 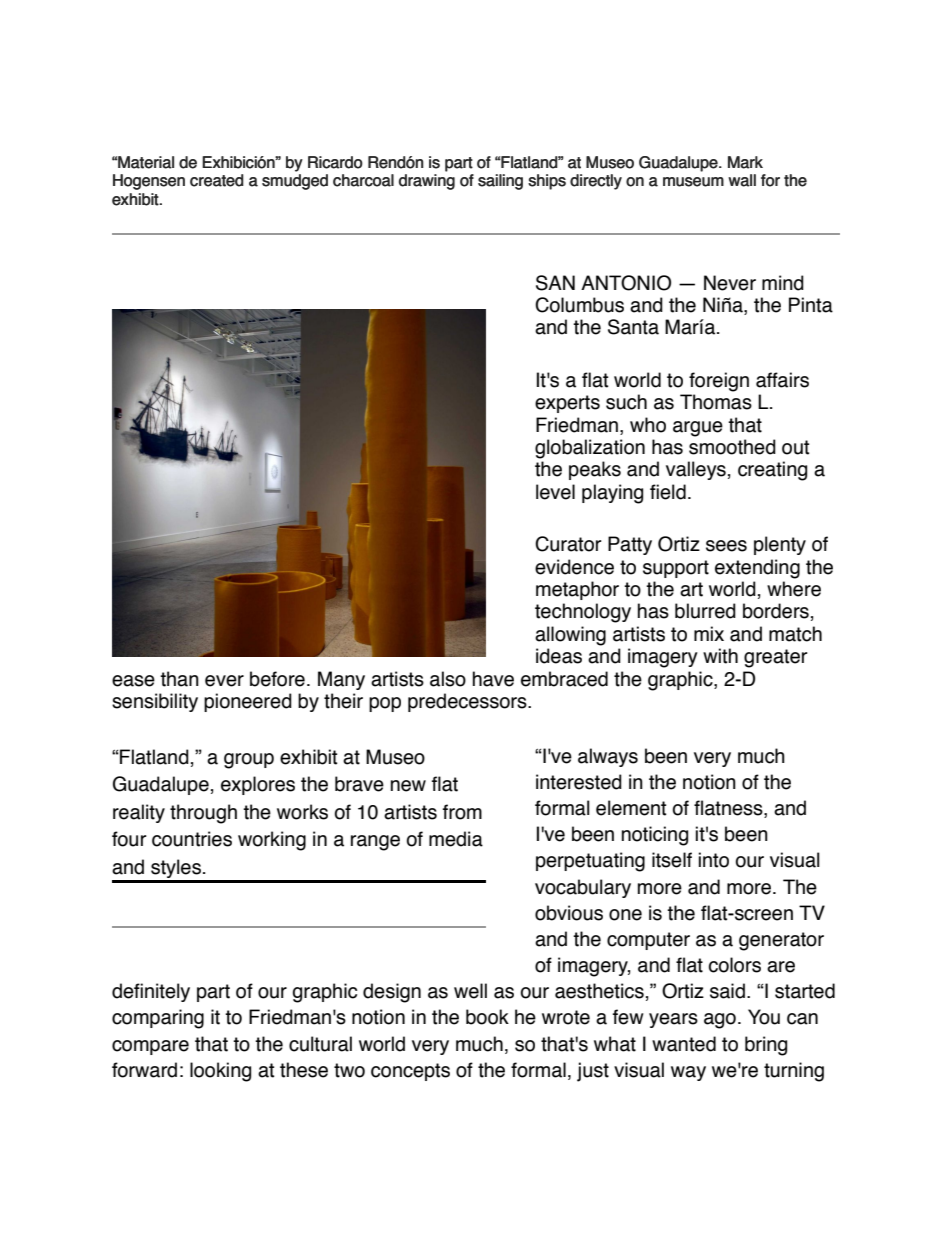 What do you see at coordinates (608, 757) in the screenshot?
I see `always` at bounding box center [608, 757].
